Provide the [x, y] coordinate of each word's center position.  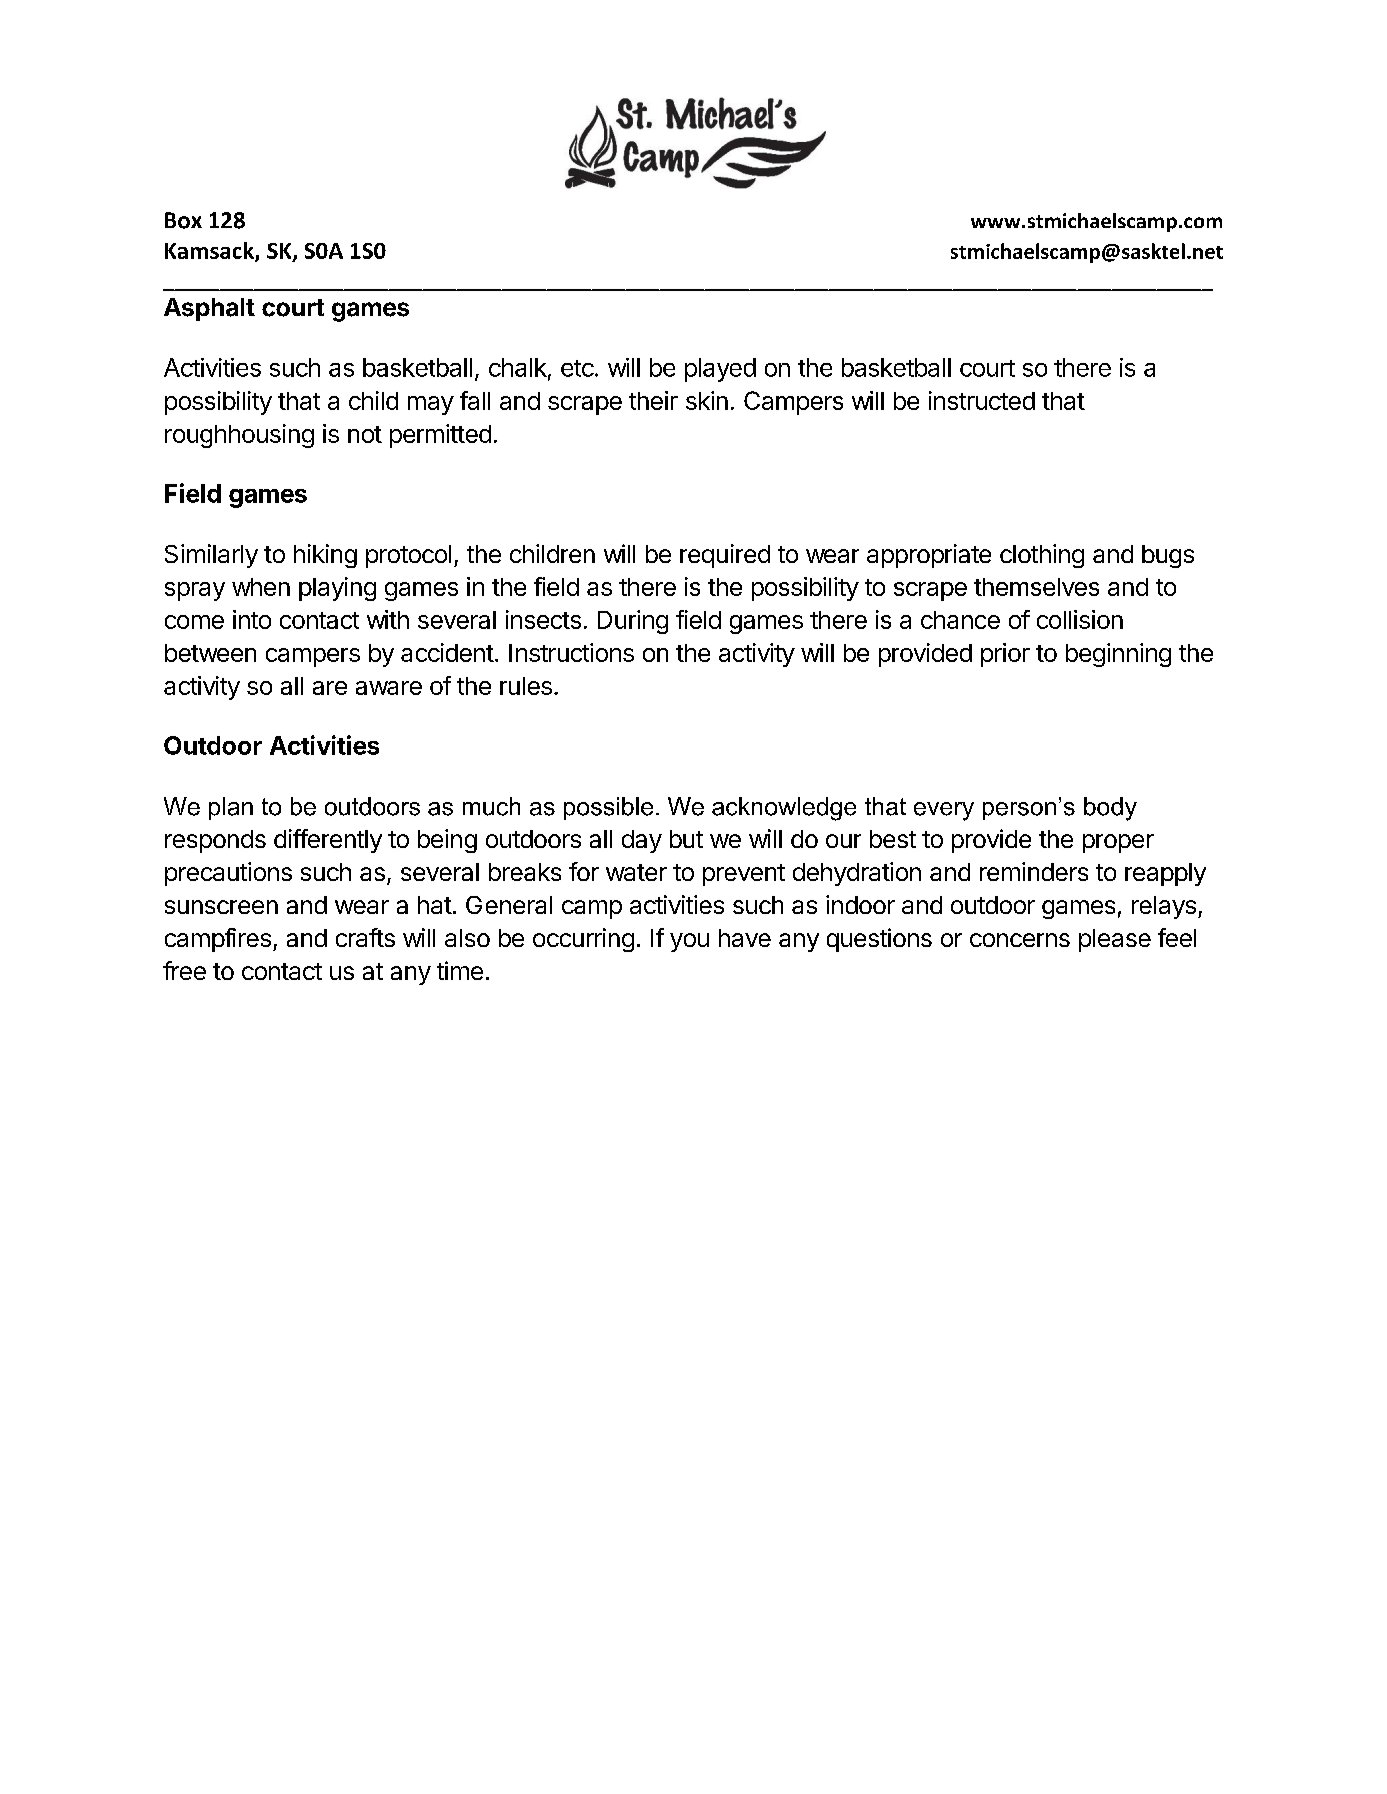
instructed [982, 400]
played [720, 370]
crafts [365, 937]
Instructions [571, 652]
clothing [1042, 556]
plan [231, 808]
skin [707, 400]
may [431, 405]
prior [1005, 655]
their [653, 400]
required [725, 556]
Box [183, 220]
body [1110, 809]
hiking [325, 556]
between [210, 653]
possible [608, 808]
